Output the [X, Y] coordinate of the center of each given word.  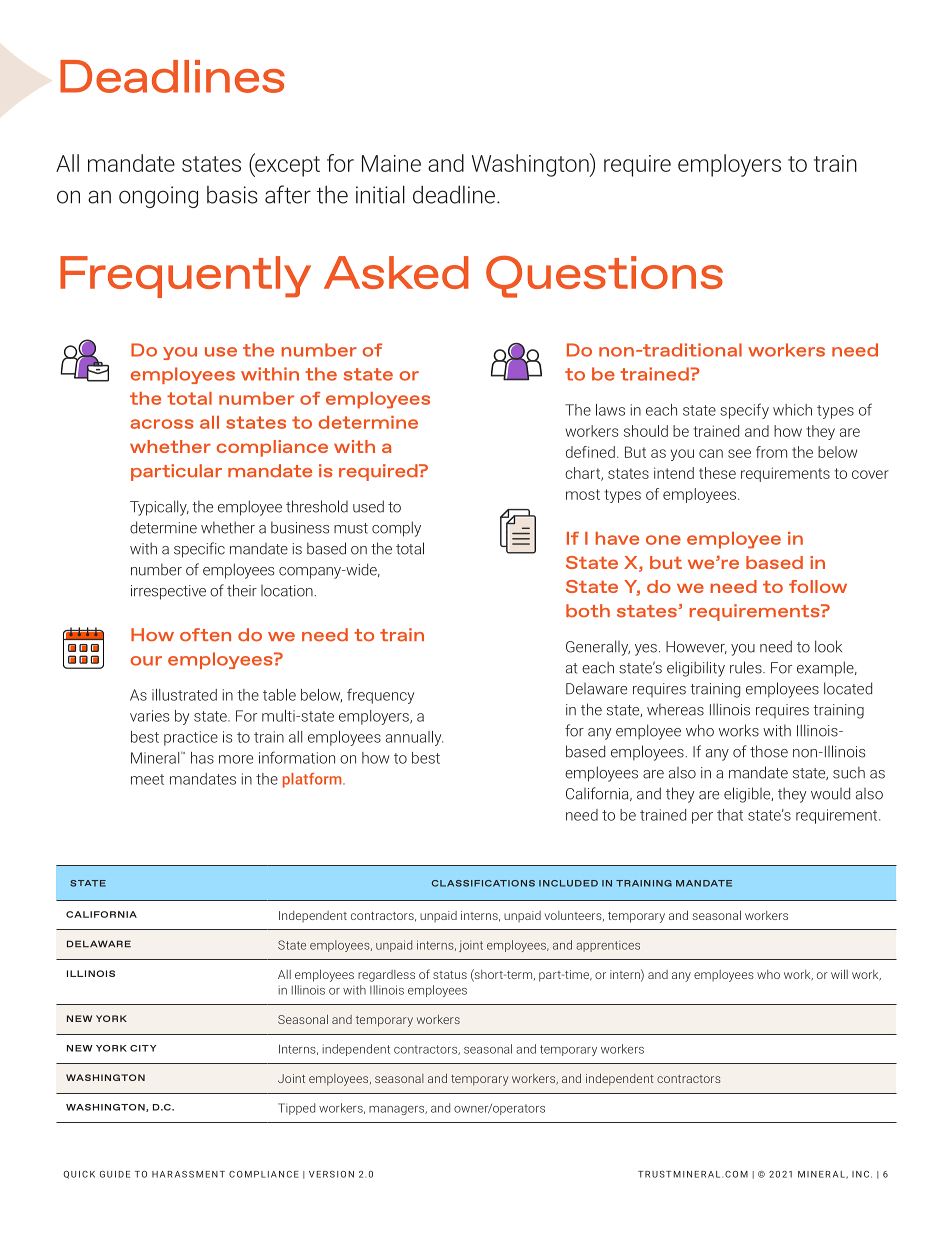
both [588, 611]
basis [232, 195]
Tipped [296, 1109]
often [205, 635]
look [828, 646]
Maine [391, 163]
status [450, 975]
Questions [604, 276]
